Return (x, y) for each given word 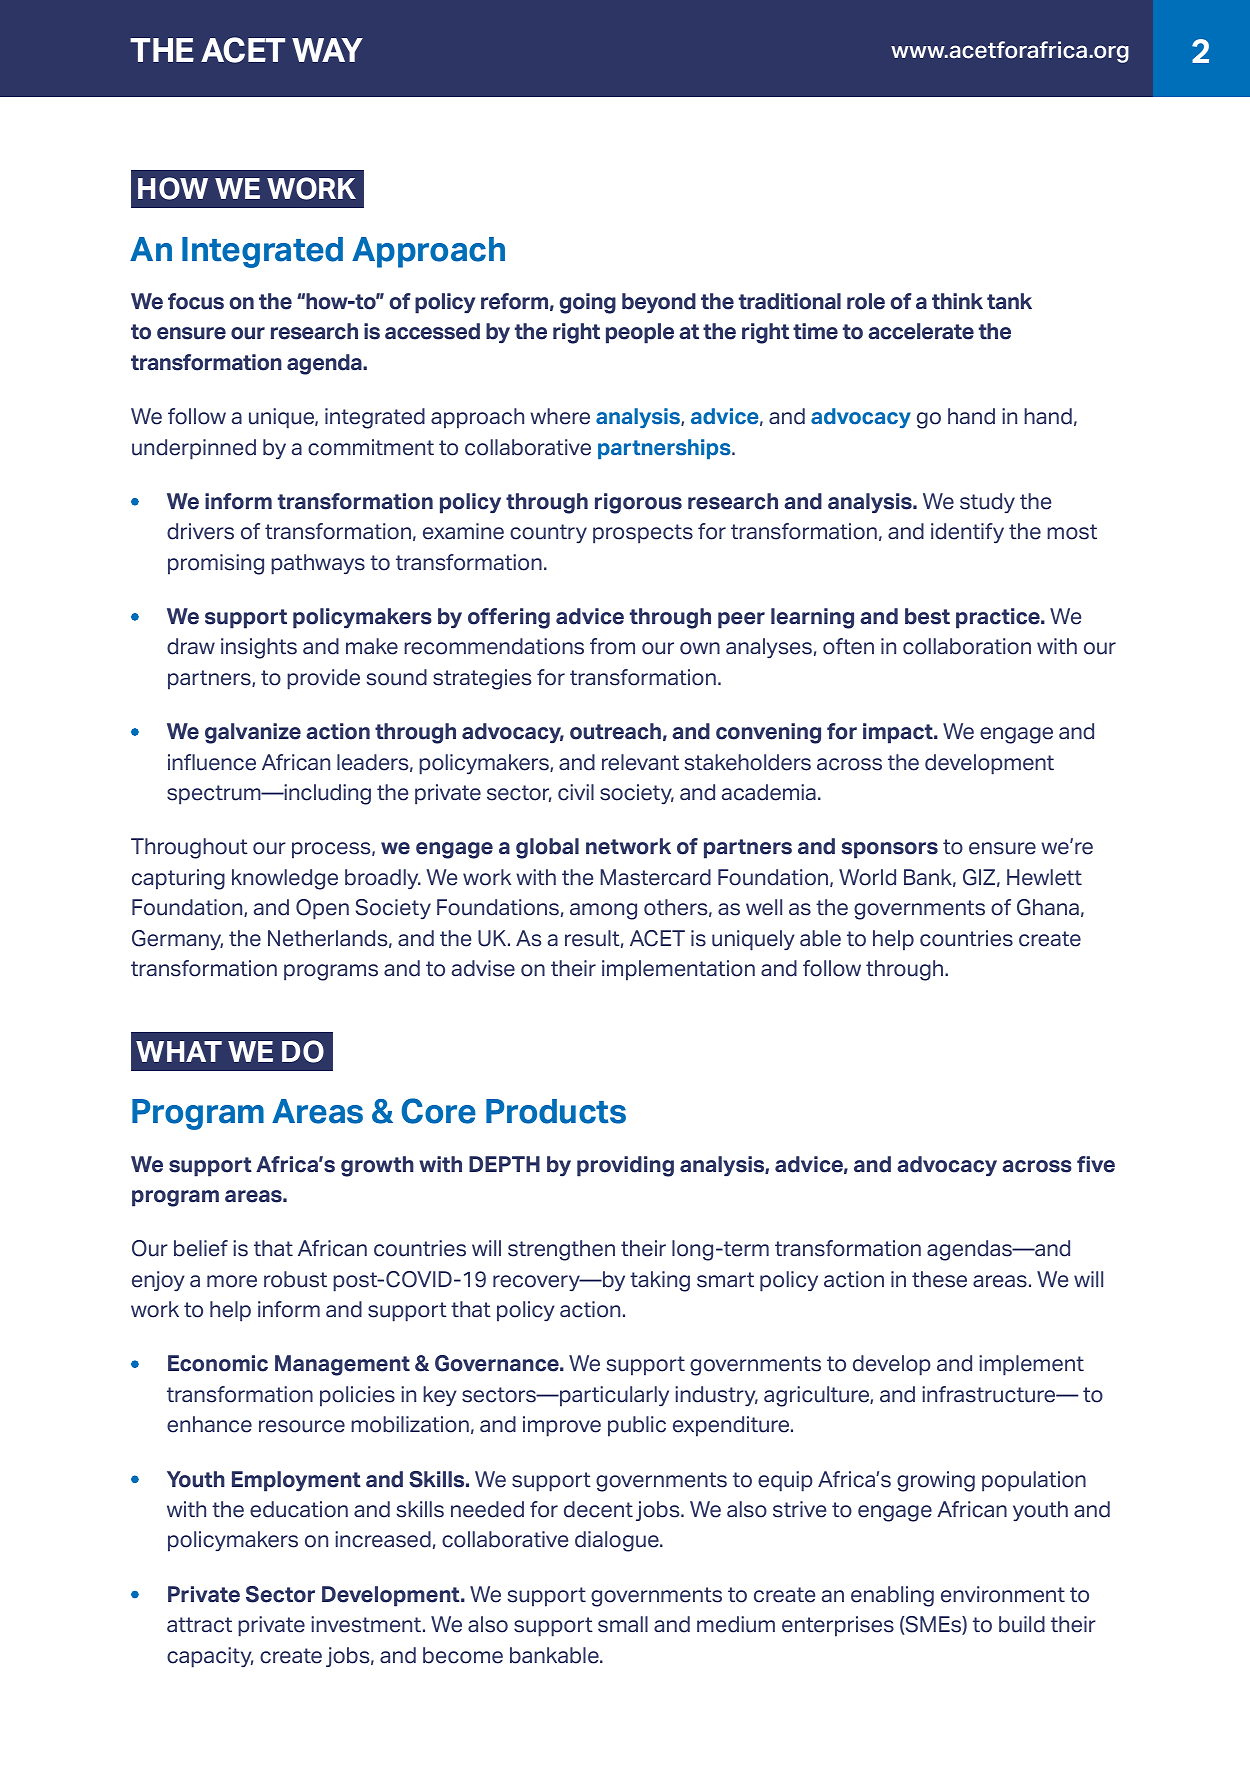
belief (201, 1248)
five (1096, 1164)
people (640, 333)
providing (625, 1166)
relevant (640, 762)
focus (196, 301)
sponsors (890, 850)
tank (1009, 301)
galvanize (253, 733)
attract (199, 1625)
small (623, 1624)
